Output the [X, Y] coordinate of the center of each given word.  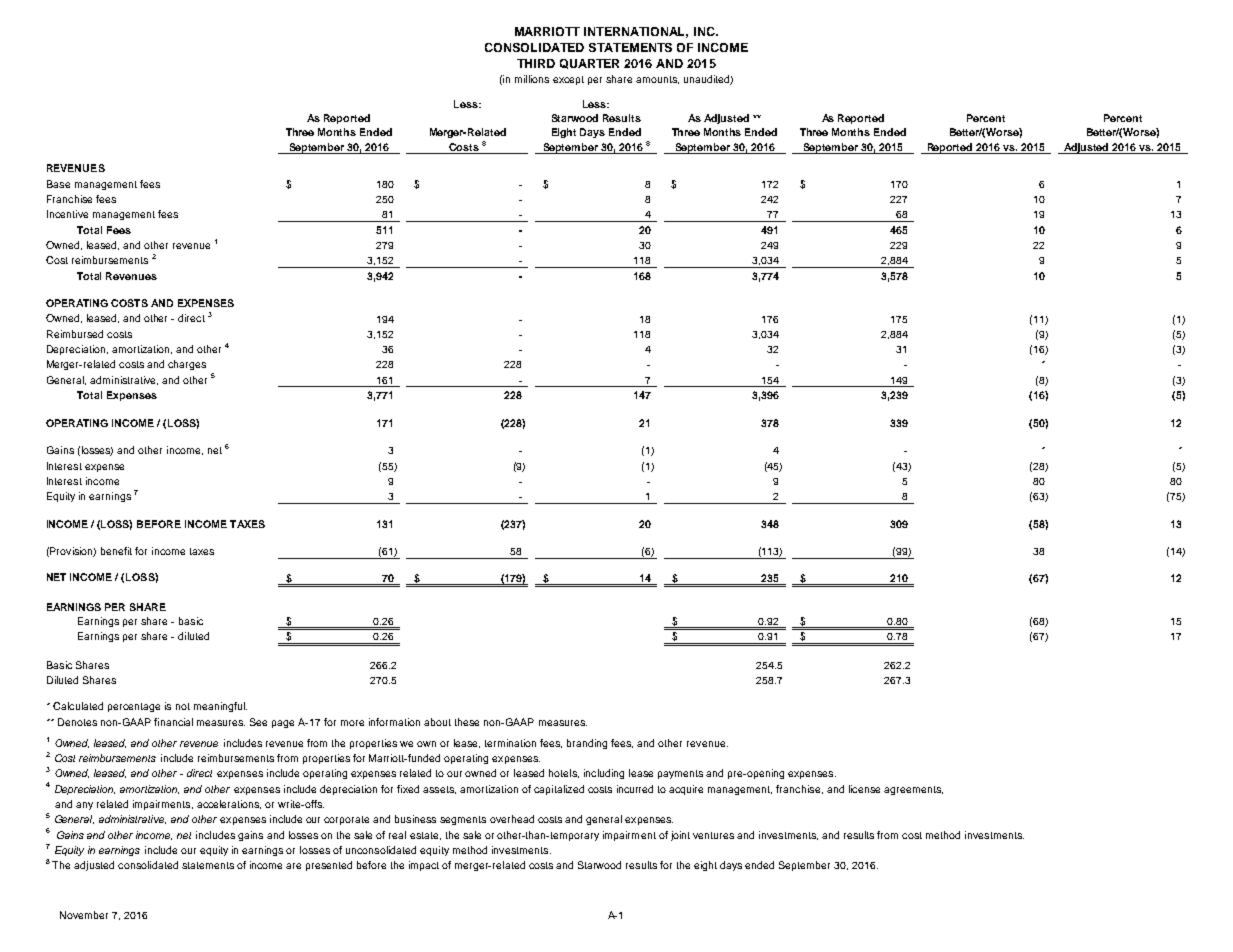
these [467, 722]
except [568, 80]
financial [173, 722]
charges [187, 365]
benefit [116, 551]
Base [58, 184]
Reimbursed [75, 334]
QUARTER [589, 64]
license [864, 789]
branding [587, 744]
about [437, 722]
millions [532, 79]
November [84, 915]
